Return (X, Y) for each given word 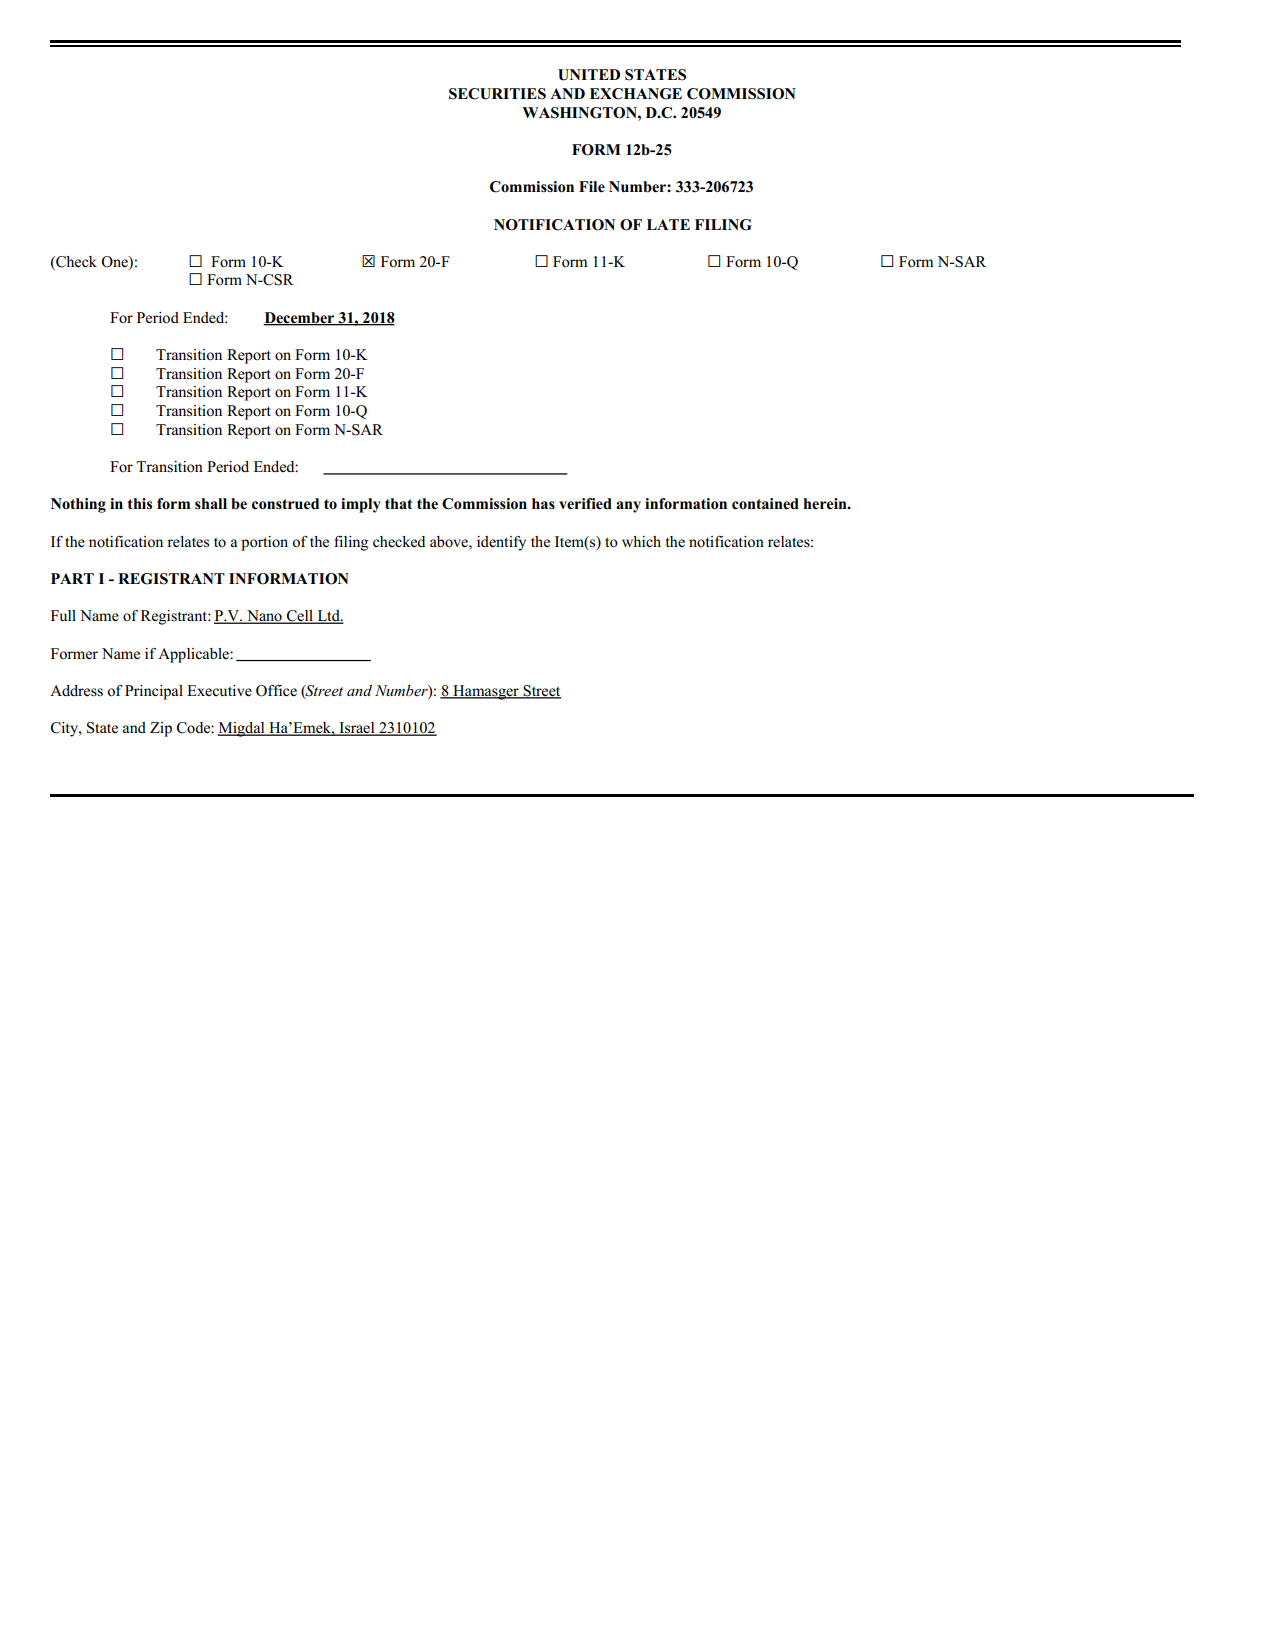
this (140, 504)
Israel (357, 729)
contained (765, 504)
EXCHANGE (636, 94)
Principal (154, 692)
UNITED (589, 75)
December (300, 318)
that (398, 503)
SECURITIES (497, 94)
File (592, 187)
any (628, 507)
